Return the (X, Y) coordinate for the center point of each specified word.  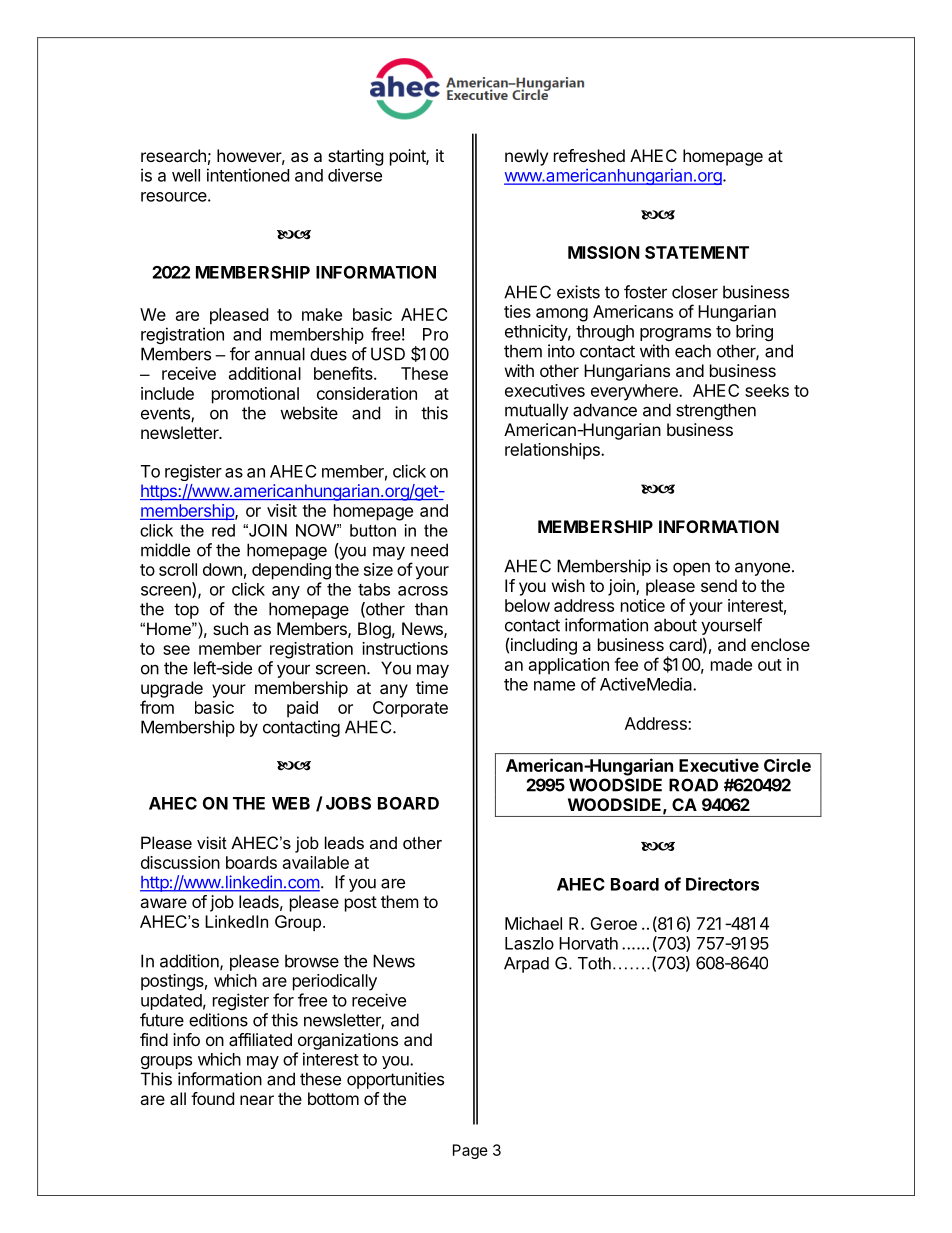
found (212, 1098)
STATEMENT (697, 252)
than (431, 609)
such (230, 628)
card (685, 644)
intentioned (248, 175)
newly (526, 157)
